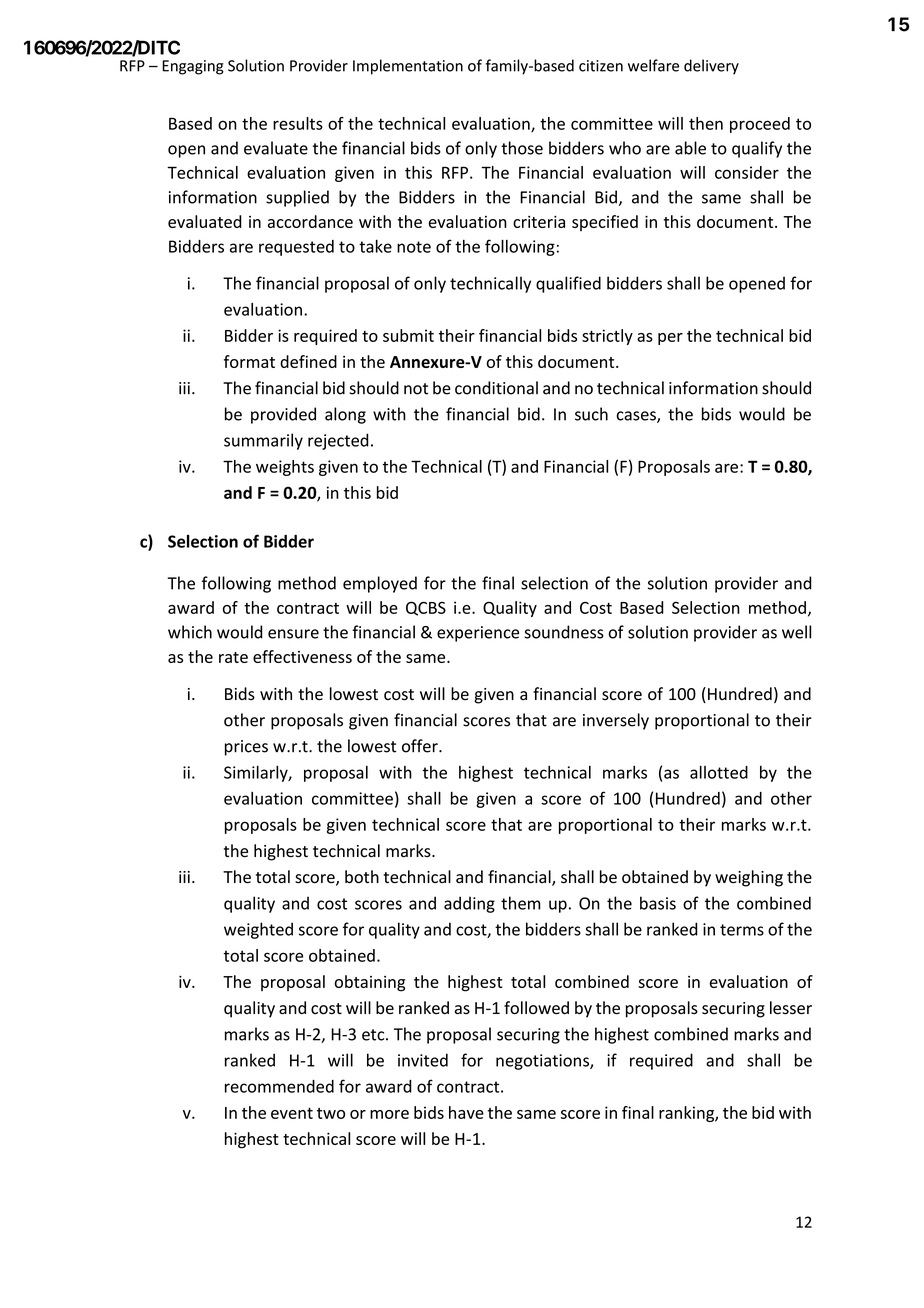  What do you see at coordinates (298, 123) in the image?
I see `results` at bounding box center [298, 123].
